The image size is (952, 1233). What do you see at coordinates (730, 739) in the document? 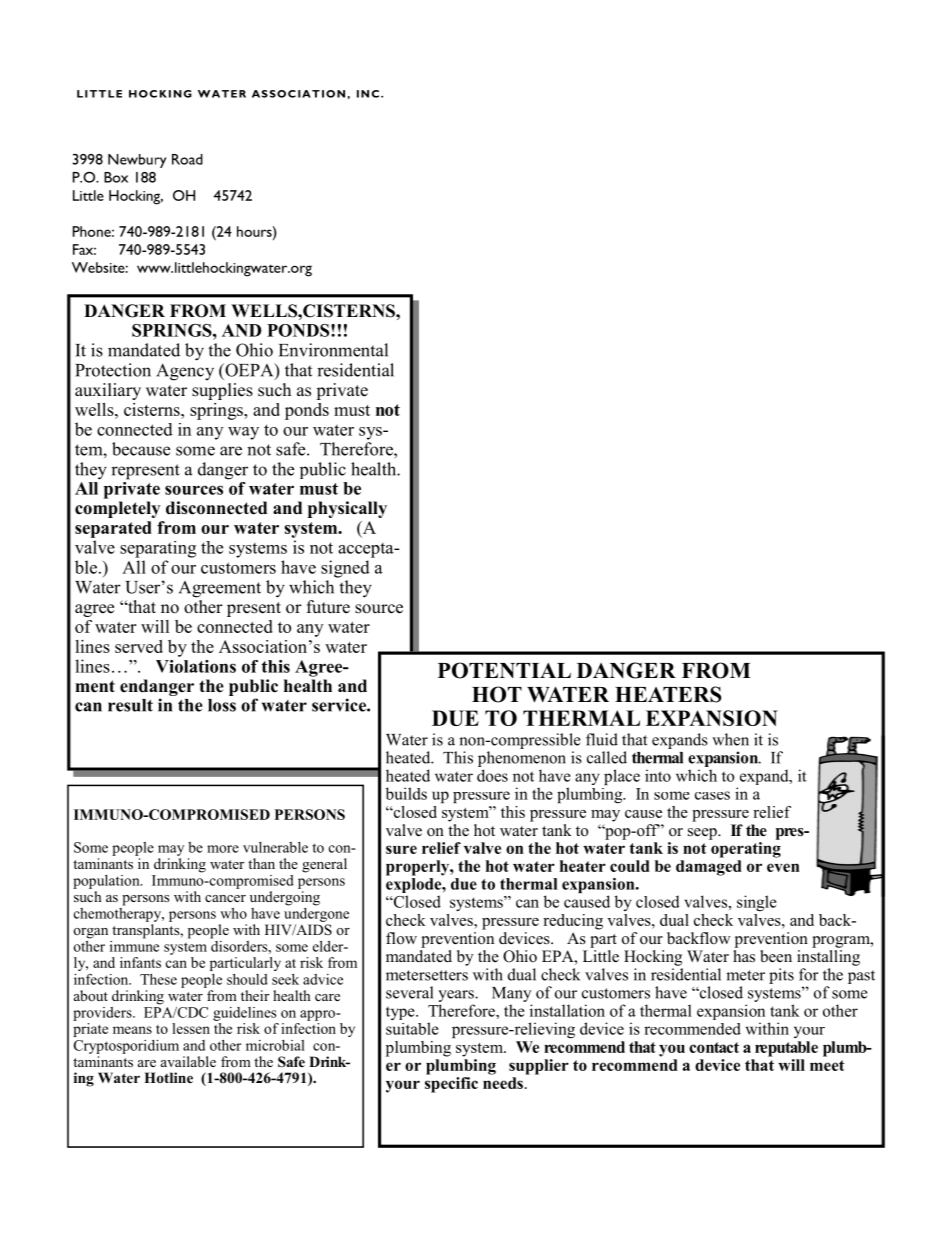
I see `when` at bounding box center [730, 739].
